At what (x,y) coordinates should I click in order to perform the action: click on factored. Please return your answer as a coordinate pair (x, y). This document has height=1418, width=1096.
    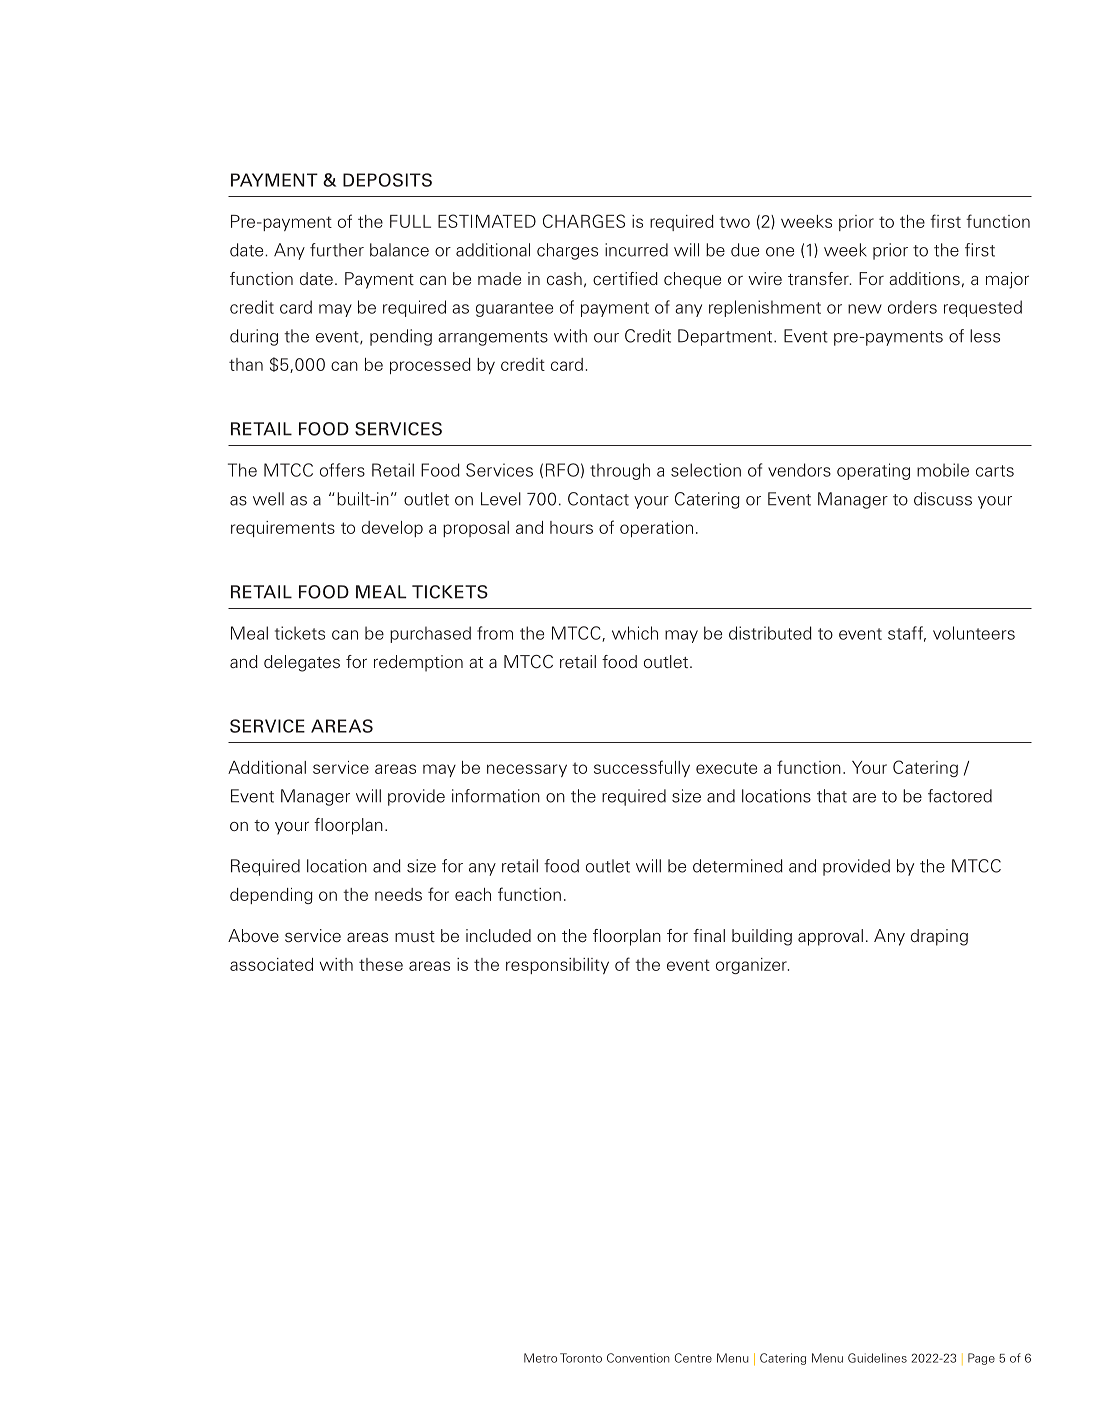
    Looking at the image, I should click on (960, 796).
